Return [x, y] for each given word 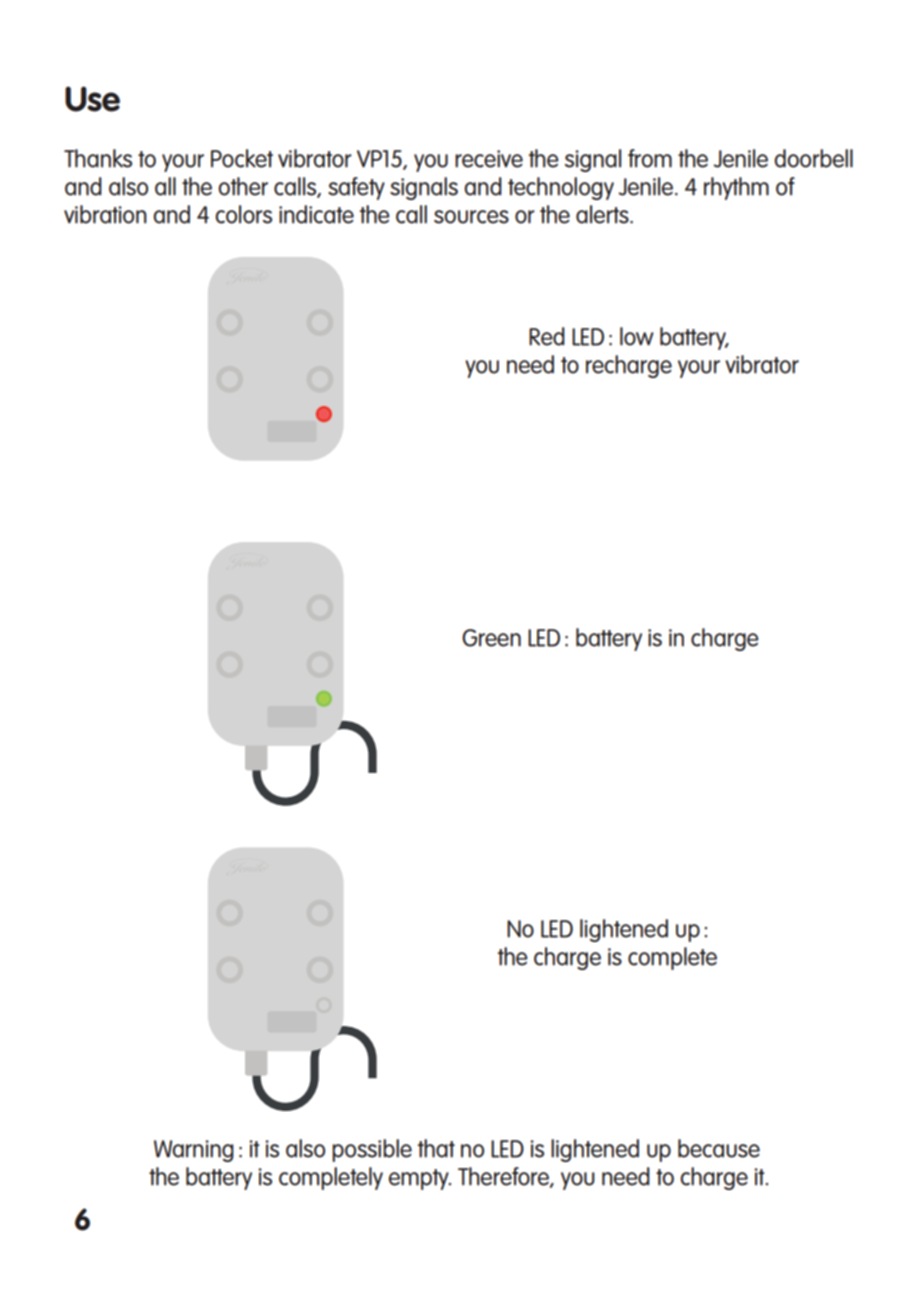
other [243, 186]
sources [471, 217]
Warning [194, 1151]
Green [491, 638]
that [436, 1148]
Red [547, 336]
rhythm [736, 188]
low [637, 336]
